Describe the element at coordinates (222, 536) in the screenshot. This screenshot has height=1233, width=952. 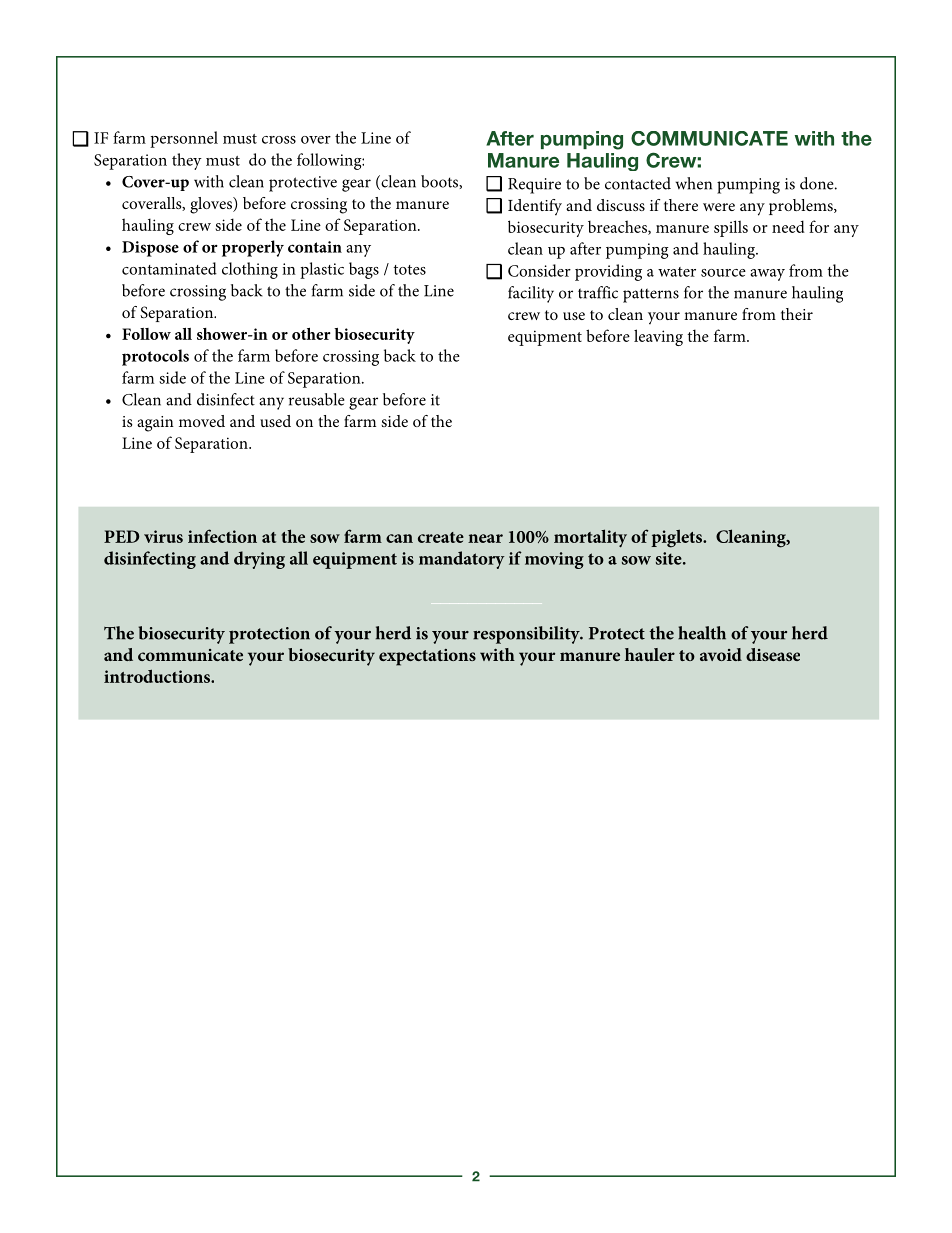
I see `infection` at that location.
